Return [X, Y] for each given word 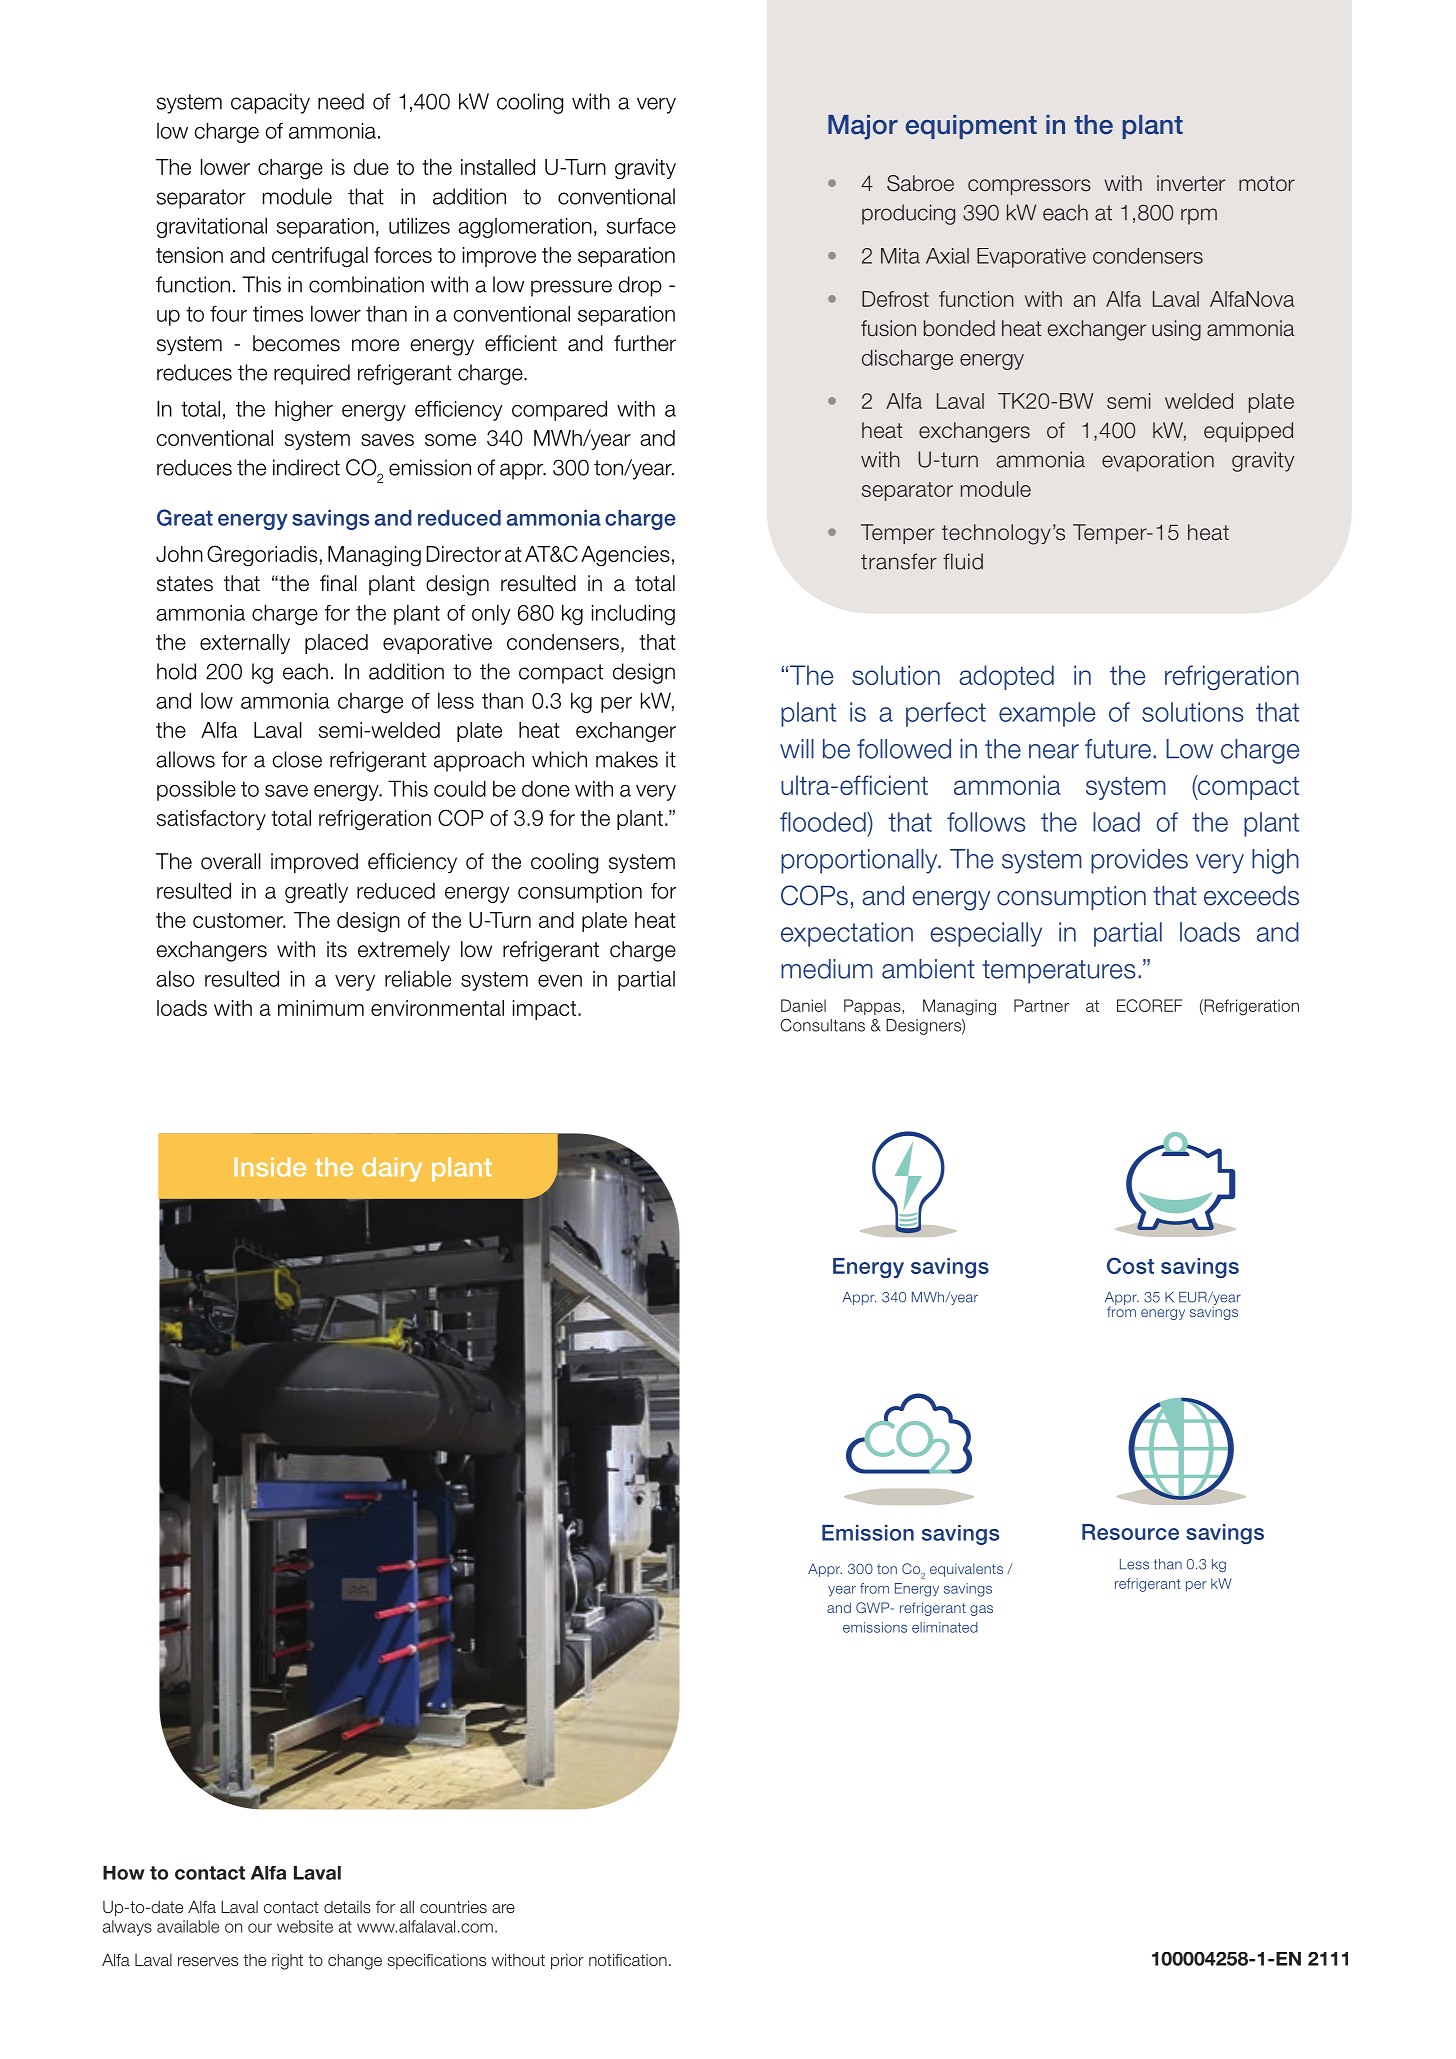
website [305, 1926]
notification [628, 1959]
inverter [1191, 183]
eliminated [945, 1627]
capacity [270, 103]
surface [641, 226]
